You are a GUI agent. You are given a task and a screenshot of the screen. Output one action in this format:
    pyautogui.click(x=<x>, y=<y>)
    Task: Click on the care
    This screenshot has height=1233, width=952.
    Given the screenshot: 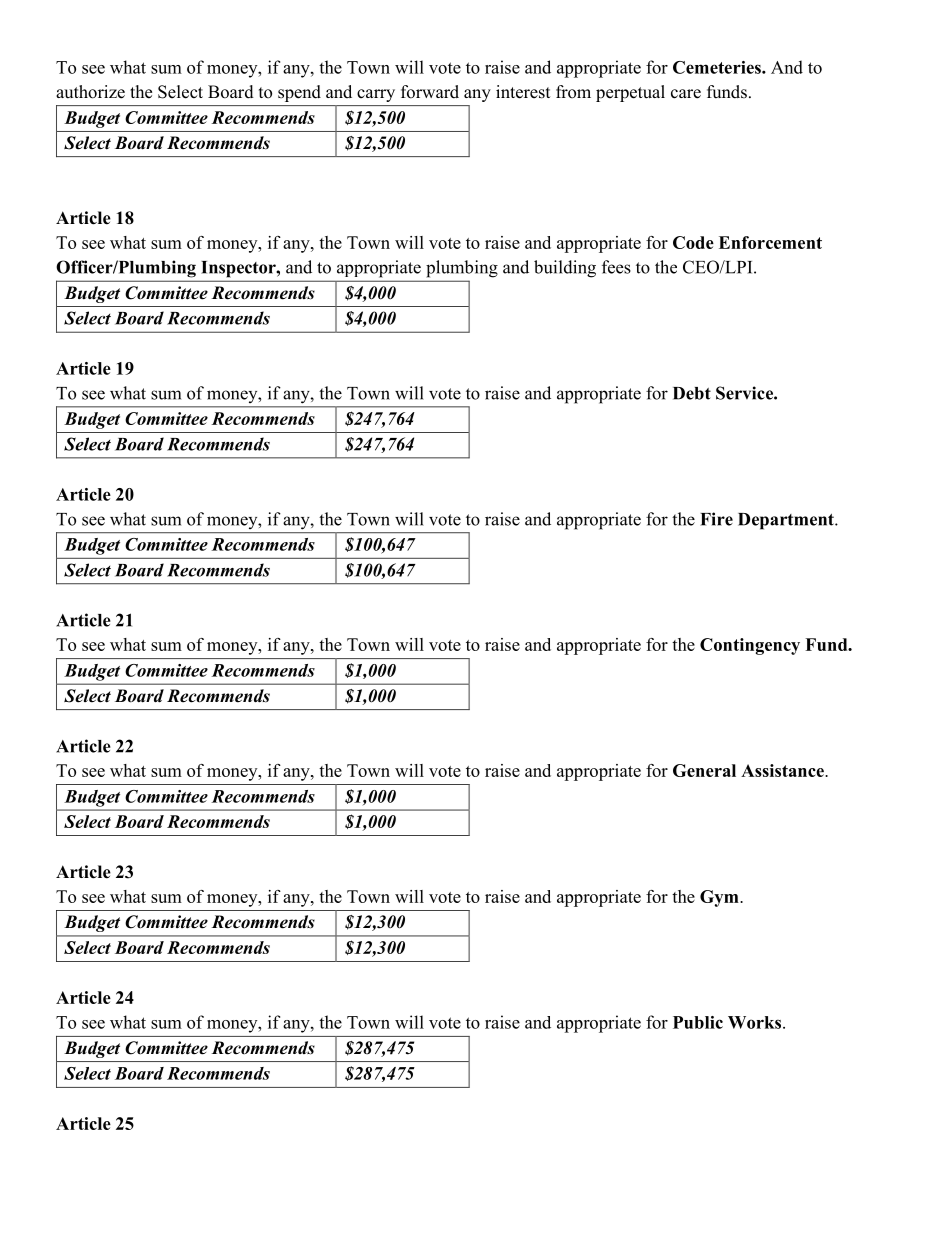 What is the action you would take?
    pyautogui.click(x=686, y=94)
